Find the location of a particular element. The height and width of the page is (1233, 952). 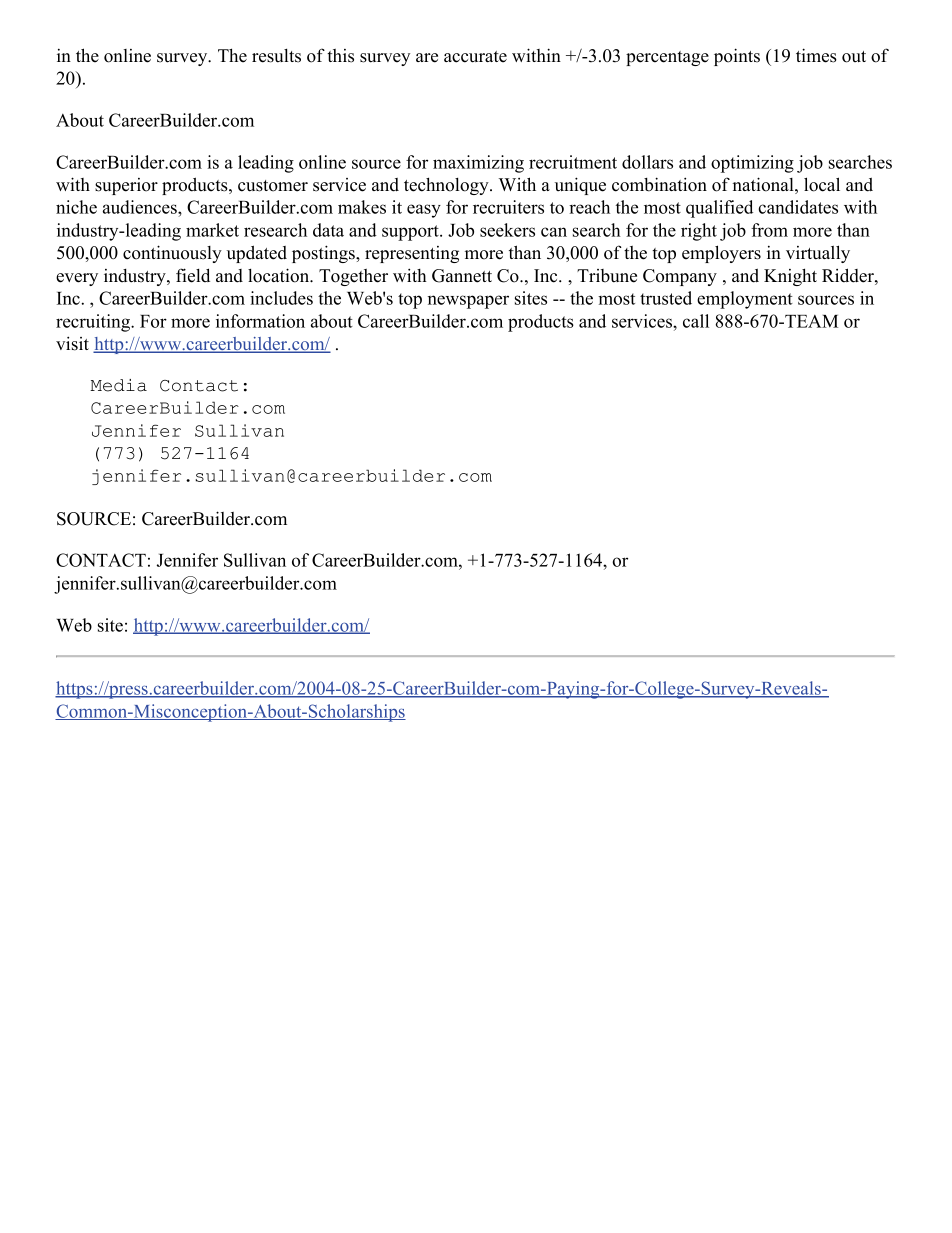

audiences is located at coordinates (141, 208).
